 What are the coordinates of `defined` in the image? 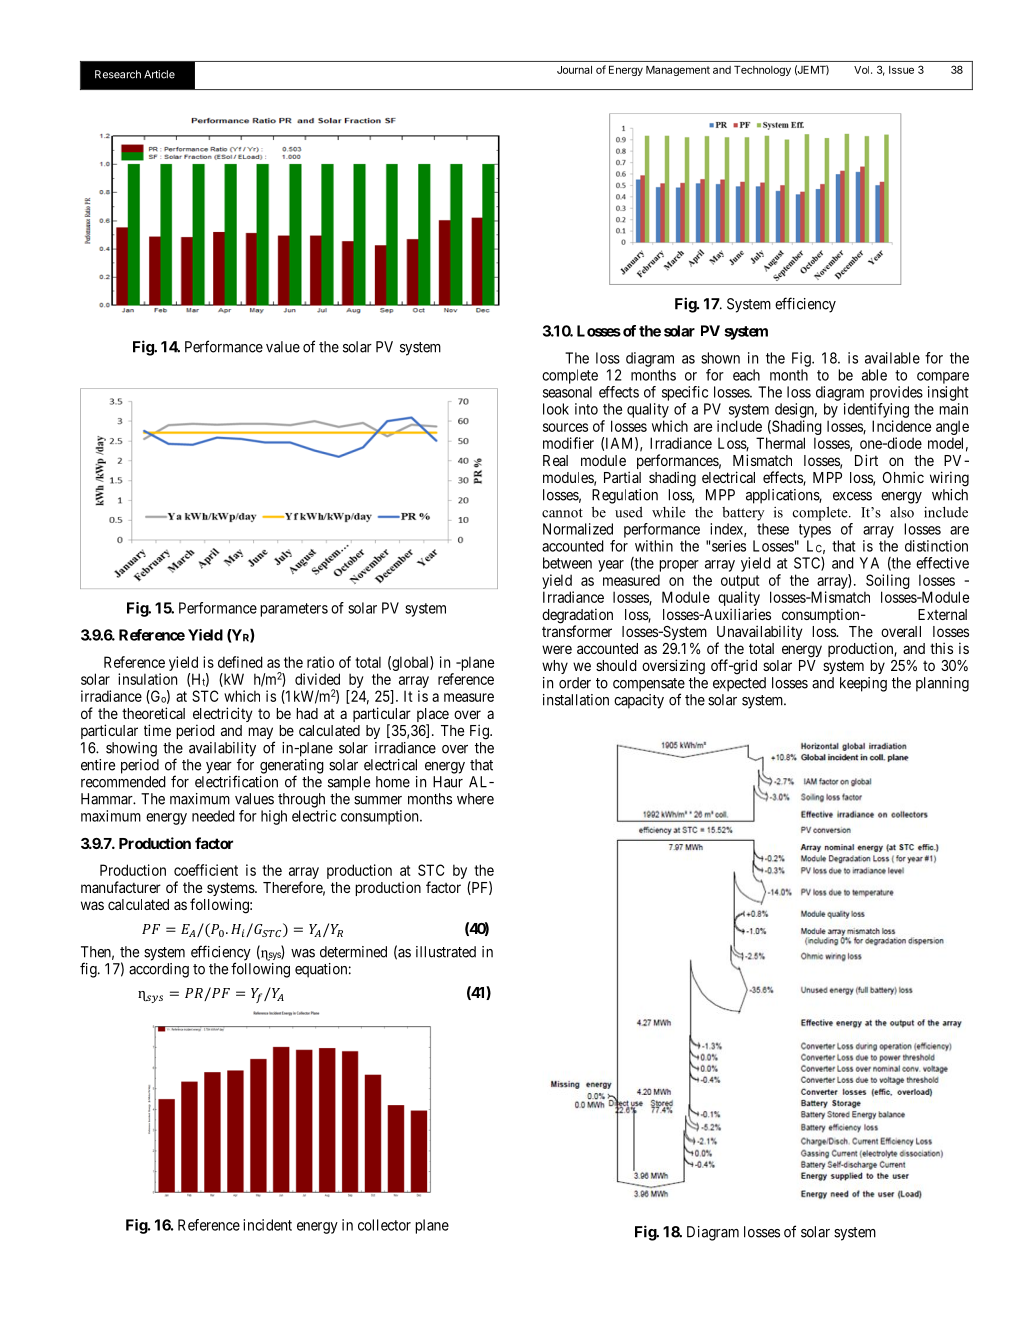 It's located at (240, 662).
